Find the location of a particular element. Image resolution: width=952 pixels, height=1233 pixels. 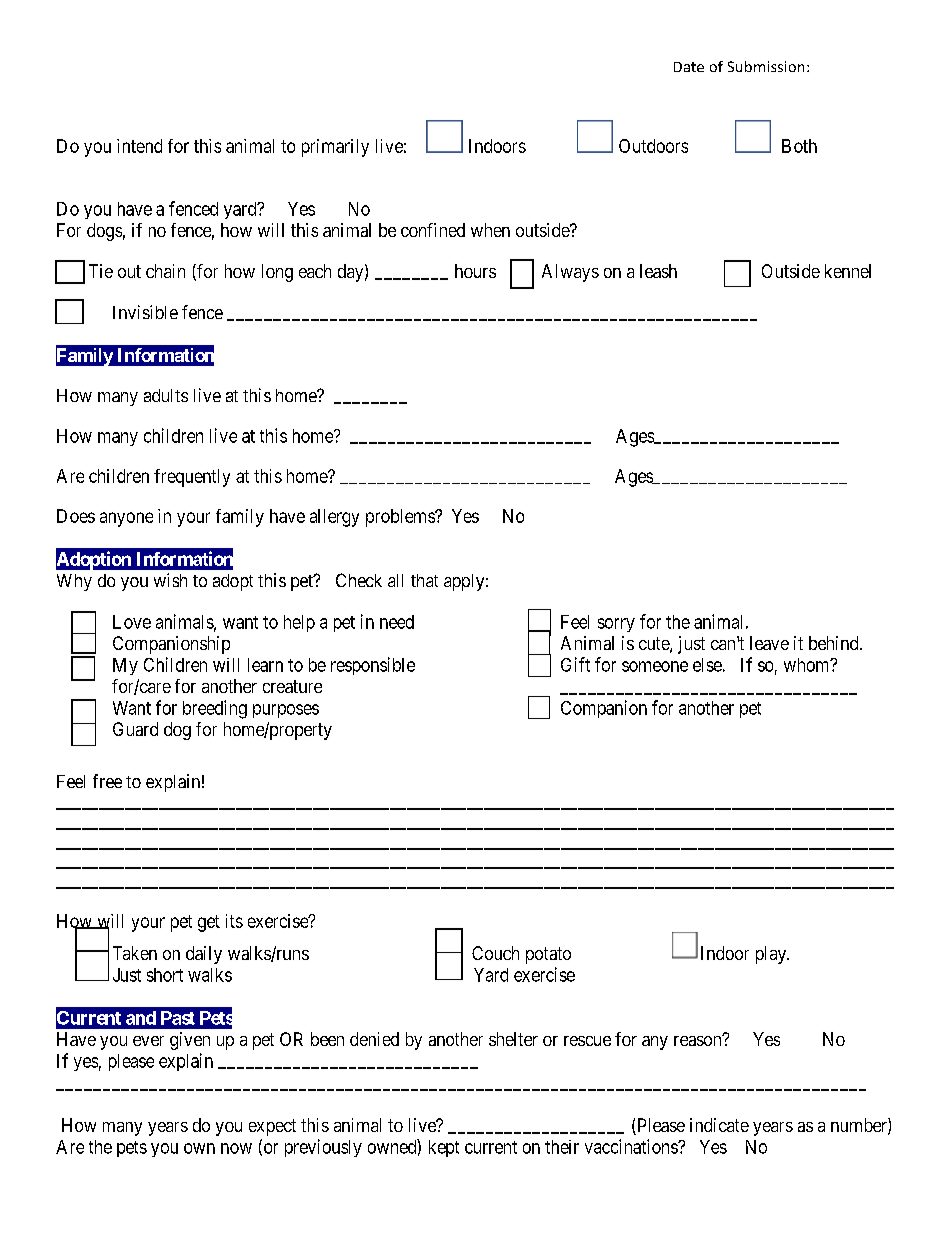

that is located at coordinates (424, 580).
